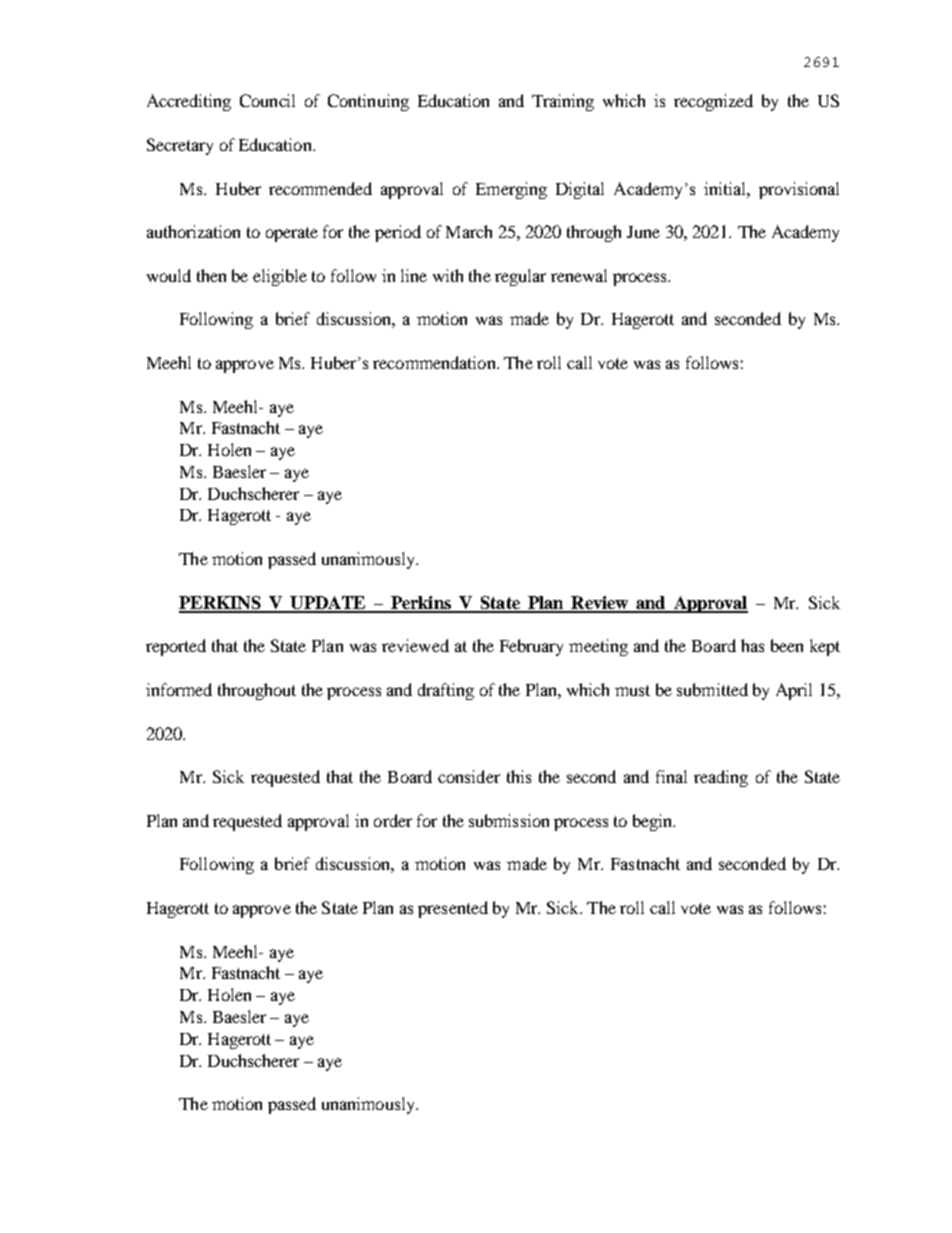 Image resolution: width=952 pixels, height=1233 pixels. Describe the element at coordinates (453, 909) in the page. I see `presented` at that location.
